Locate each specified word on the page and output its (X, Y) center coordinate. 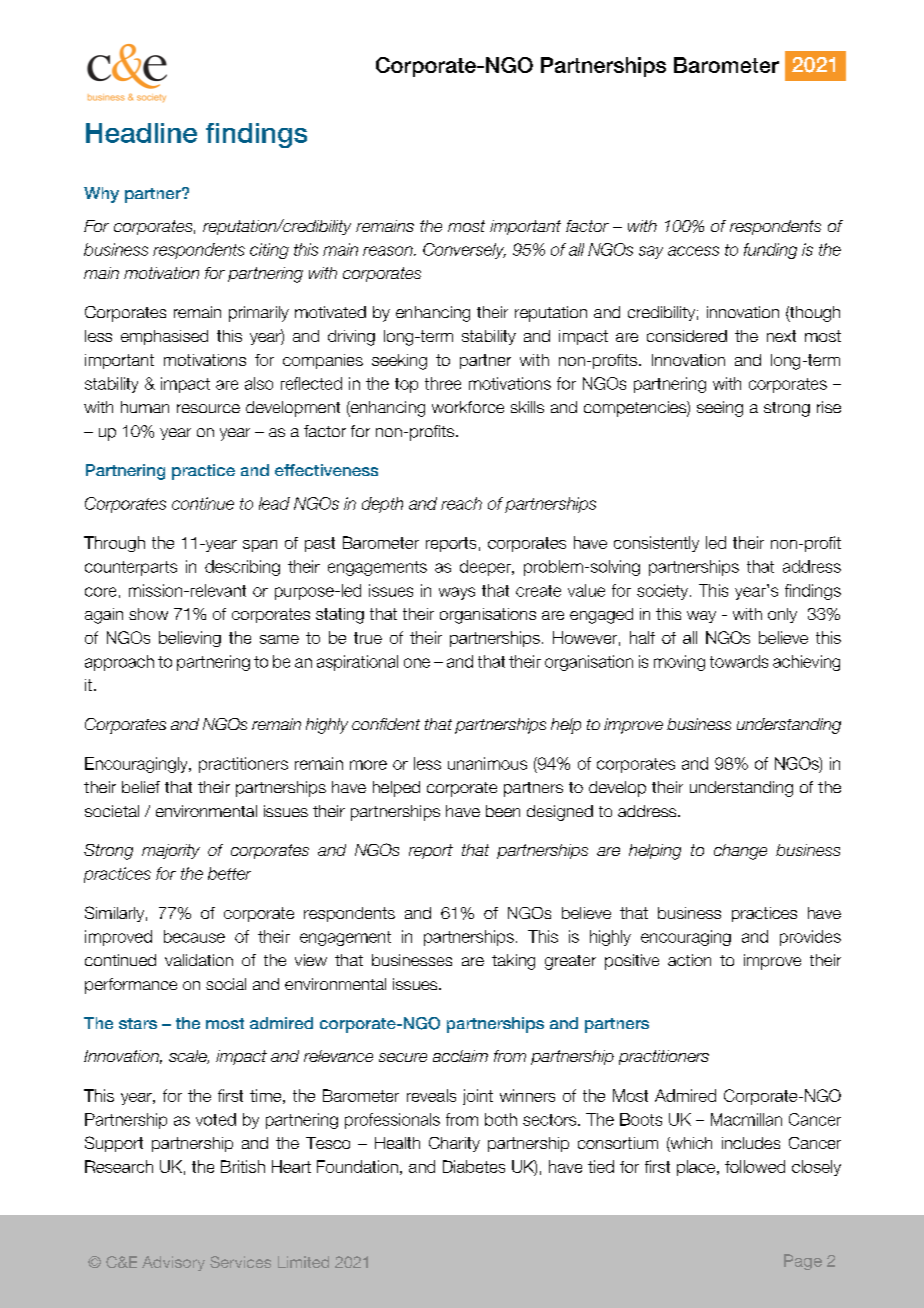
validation (199, 960)
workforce (468, 407)
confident (386, 724)
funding (770, 251)
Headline (141, 133)
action (689, 960)
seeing (720, 409)
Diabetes (474, 1166)
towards (739, 661)
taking (513, 962)
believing (190, 639)
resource (208, 408)
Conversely (464, 251)
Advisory (173, 1263)
